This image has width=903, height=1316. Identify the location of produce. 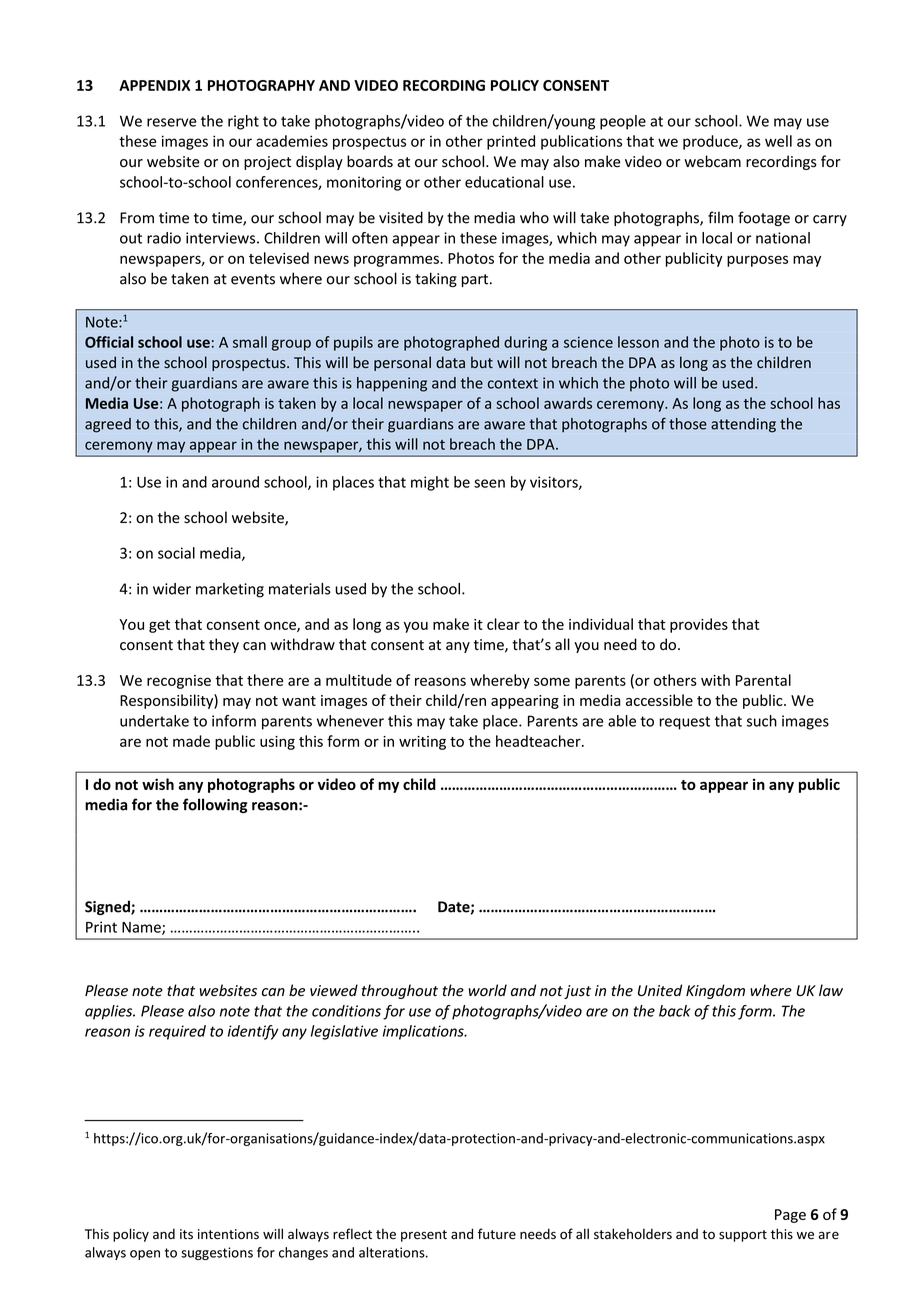
(711, 142).
